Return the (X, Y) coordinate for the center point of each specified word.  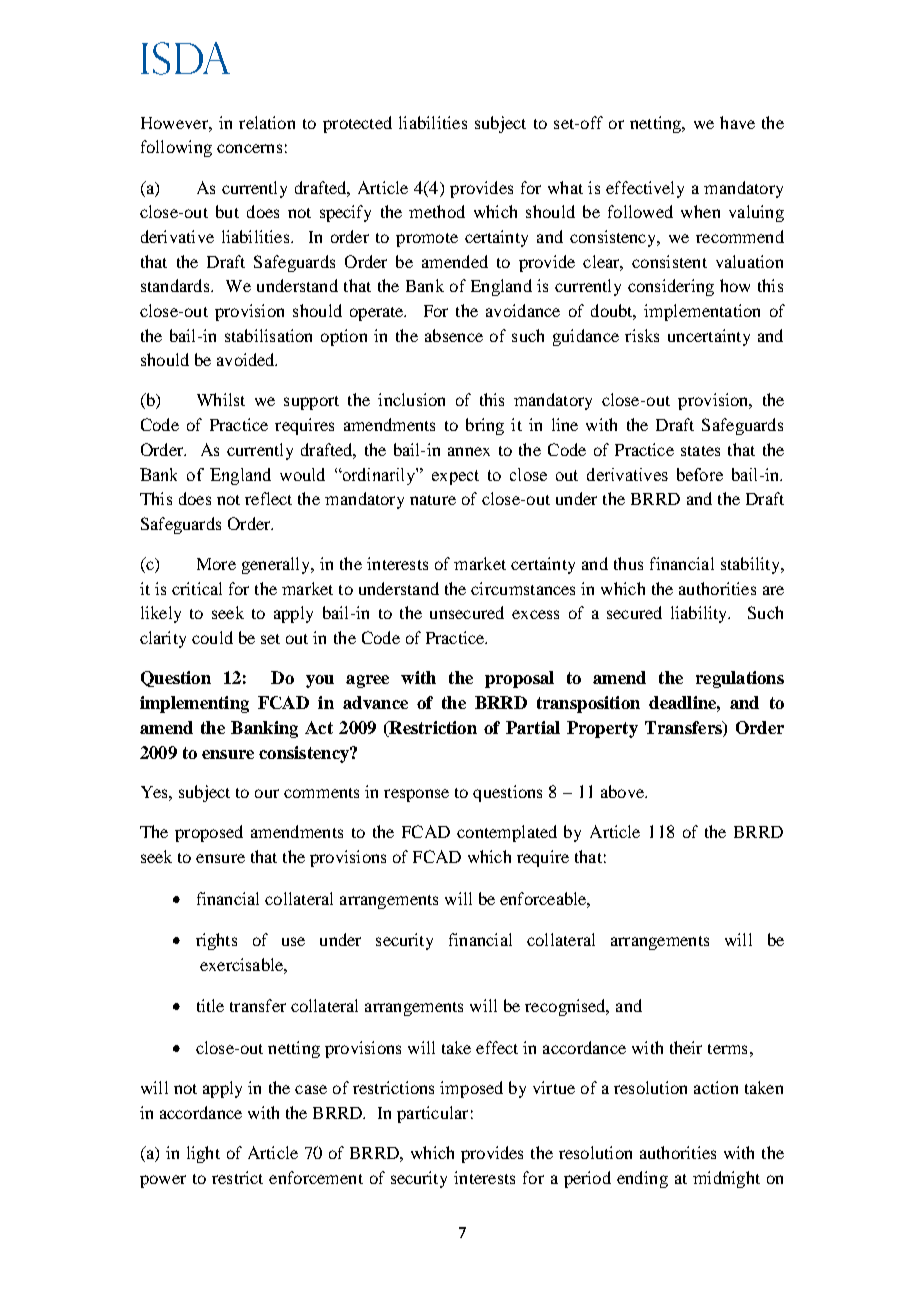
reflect (268, 498)
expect (455, 477)
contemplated (507, 833)
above (623, 791)
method (437, 211)
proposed (209, 833)
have (737, 122)
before (700, 474)
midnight (726, 1179)
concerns (249, 148)
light (203, 1154)
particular (432, 1114)
